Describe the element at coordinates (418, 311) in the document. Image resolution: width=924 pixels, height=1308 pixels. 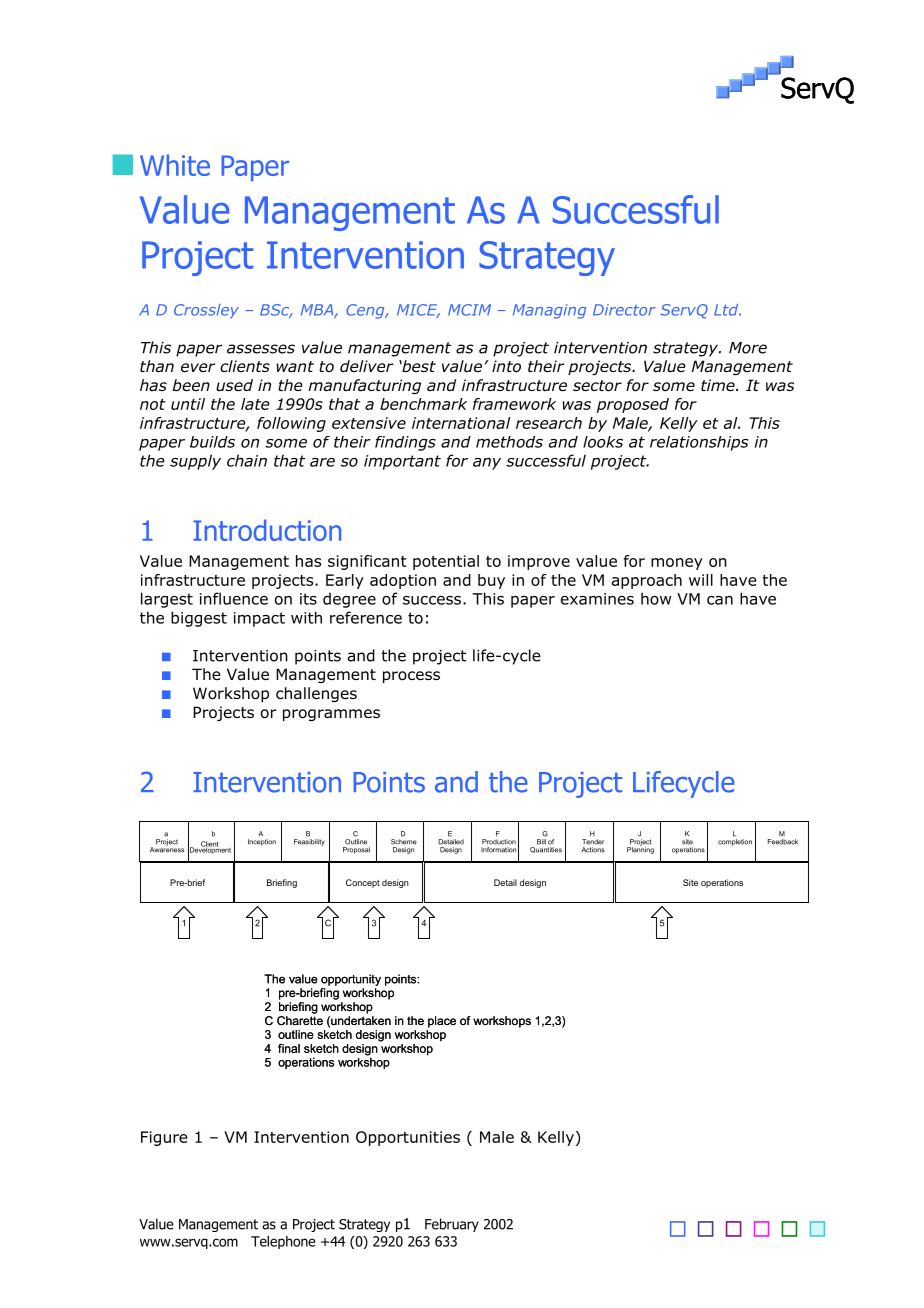
I see `MICE` at that location.
